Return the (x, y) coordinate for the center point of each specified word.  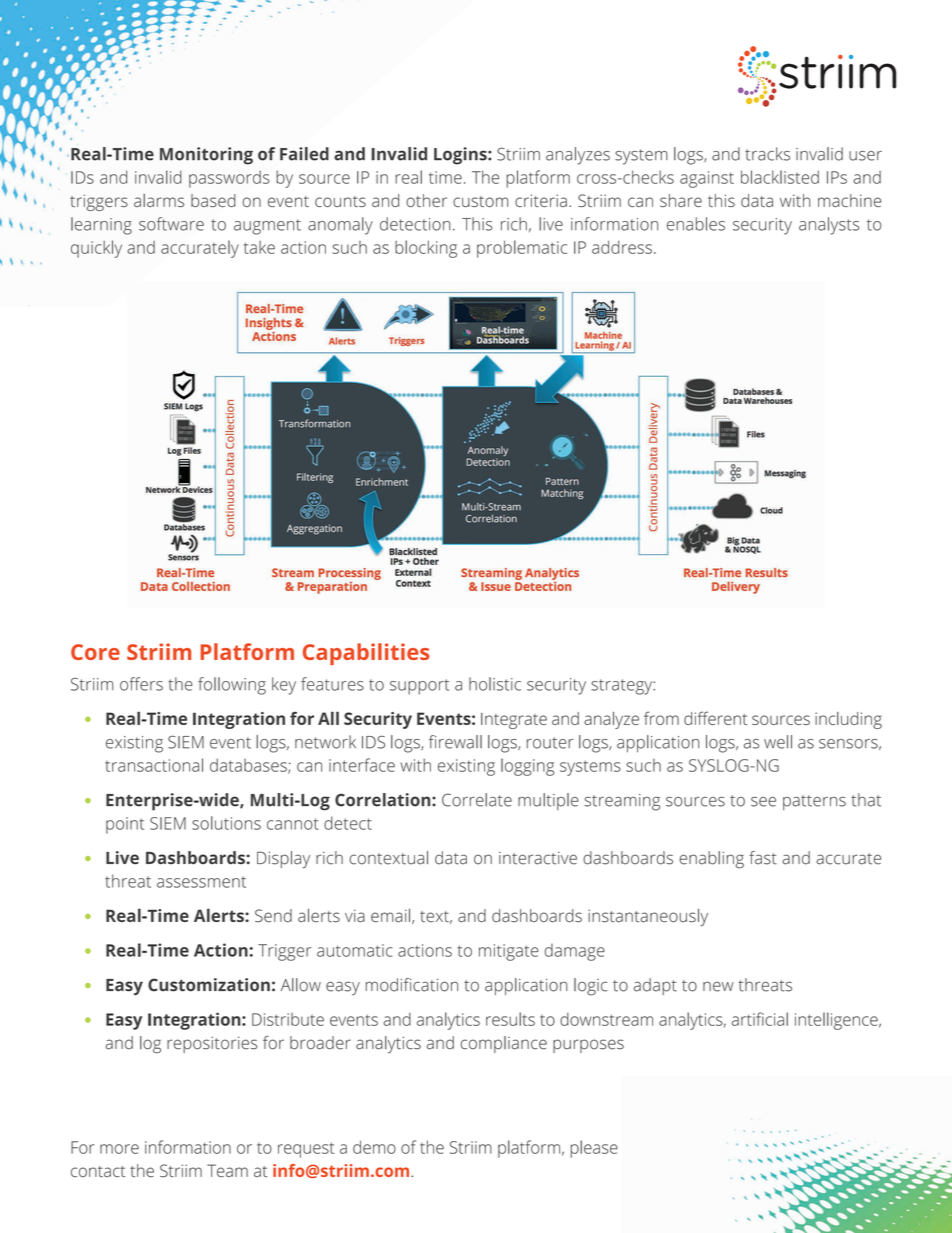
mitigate (509, 952)
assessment (201, 882)
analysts (829, 226)
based (213, 200)
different (715, 718)
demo (374, 1147)
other (426, 200)
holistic (495, 684)
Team (227, 1170)
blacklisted (780, 177)
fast (763, 858)
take (259, 247)
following (232, 686)
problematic (522, 249)
